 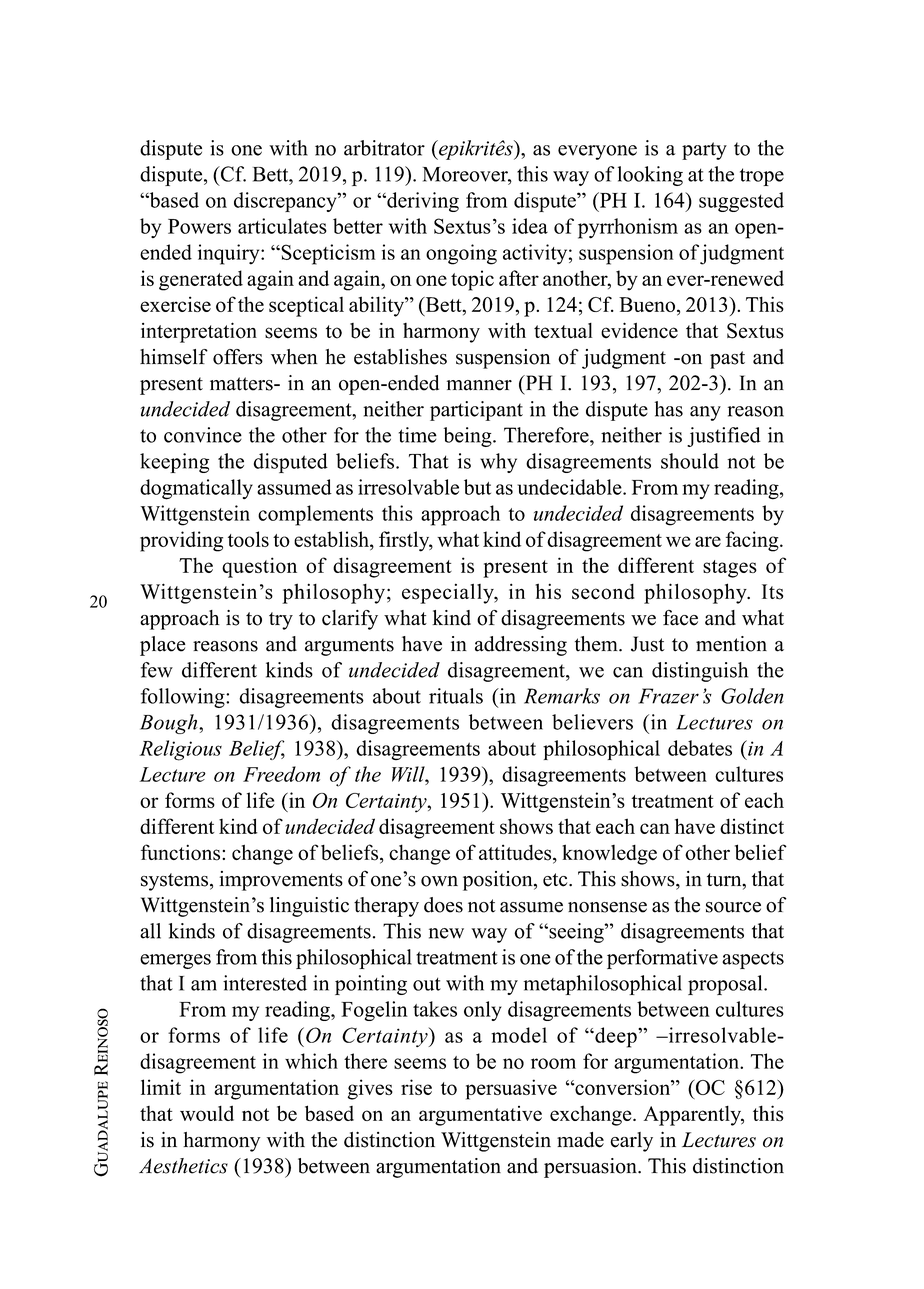 What do you see at coordinates (199, 226) in the page?
I see `Powers` at bounding box center [199, 226].
